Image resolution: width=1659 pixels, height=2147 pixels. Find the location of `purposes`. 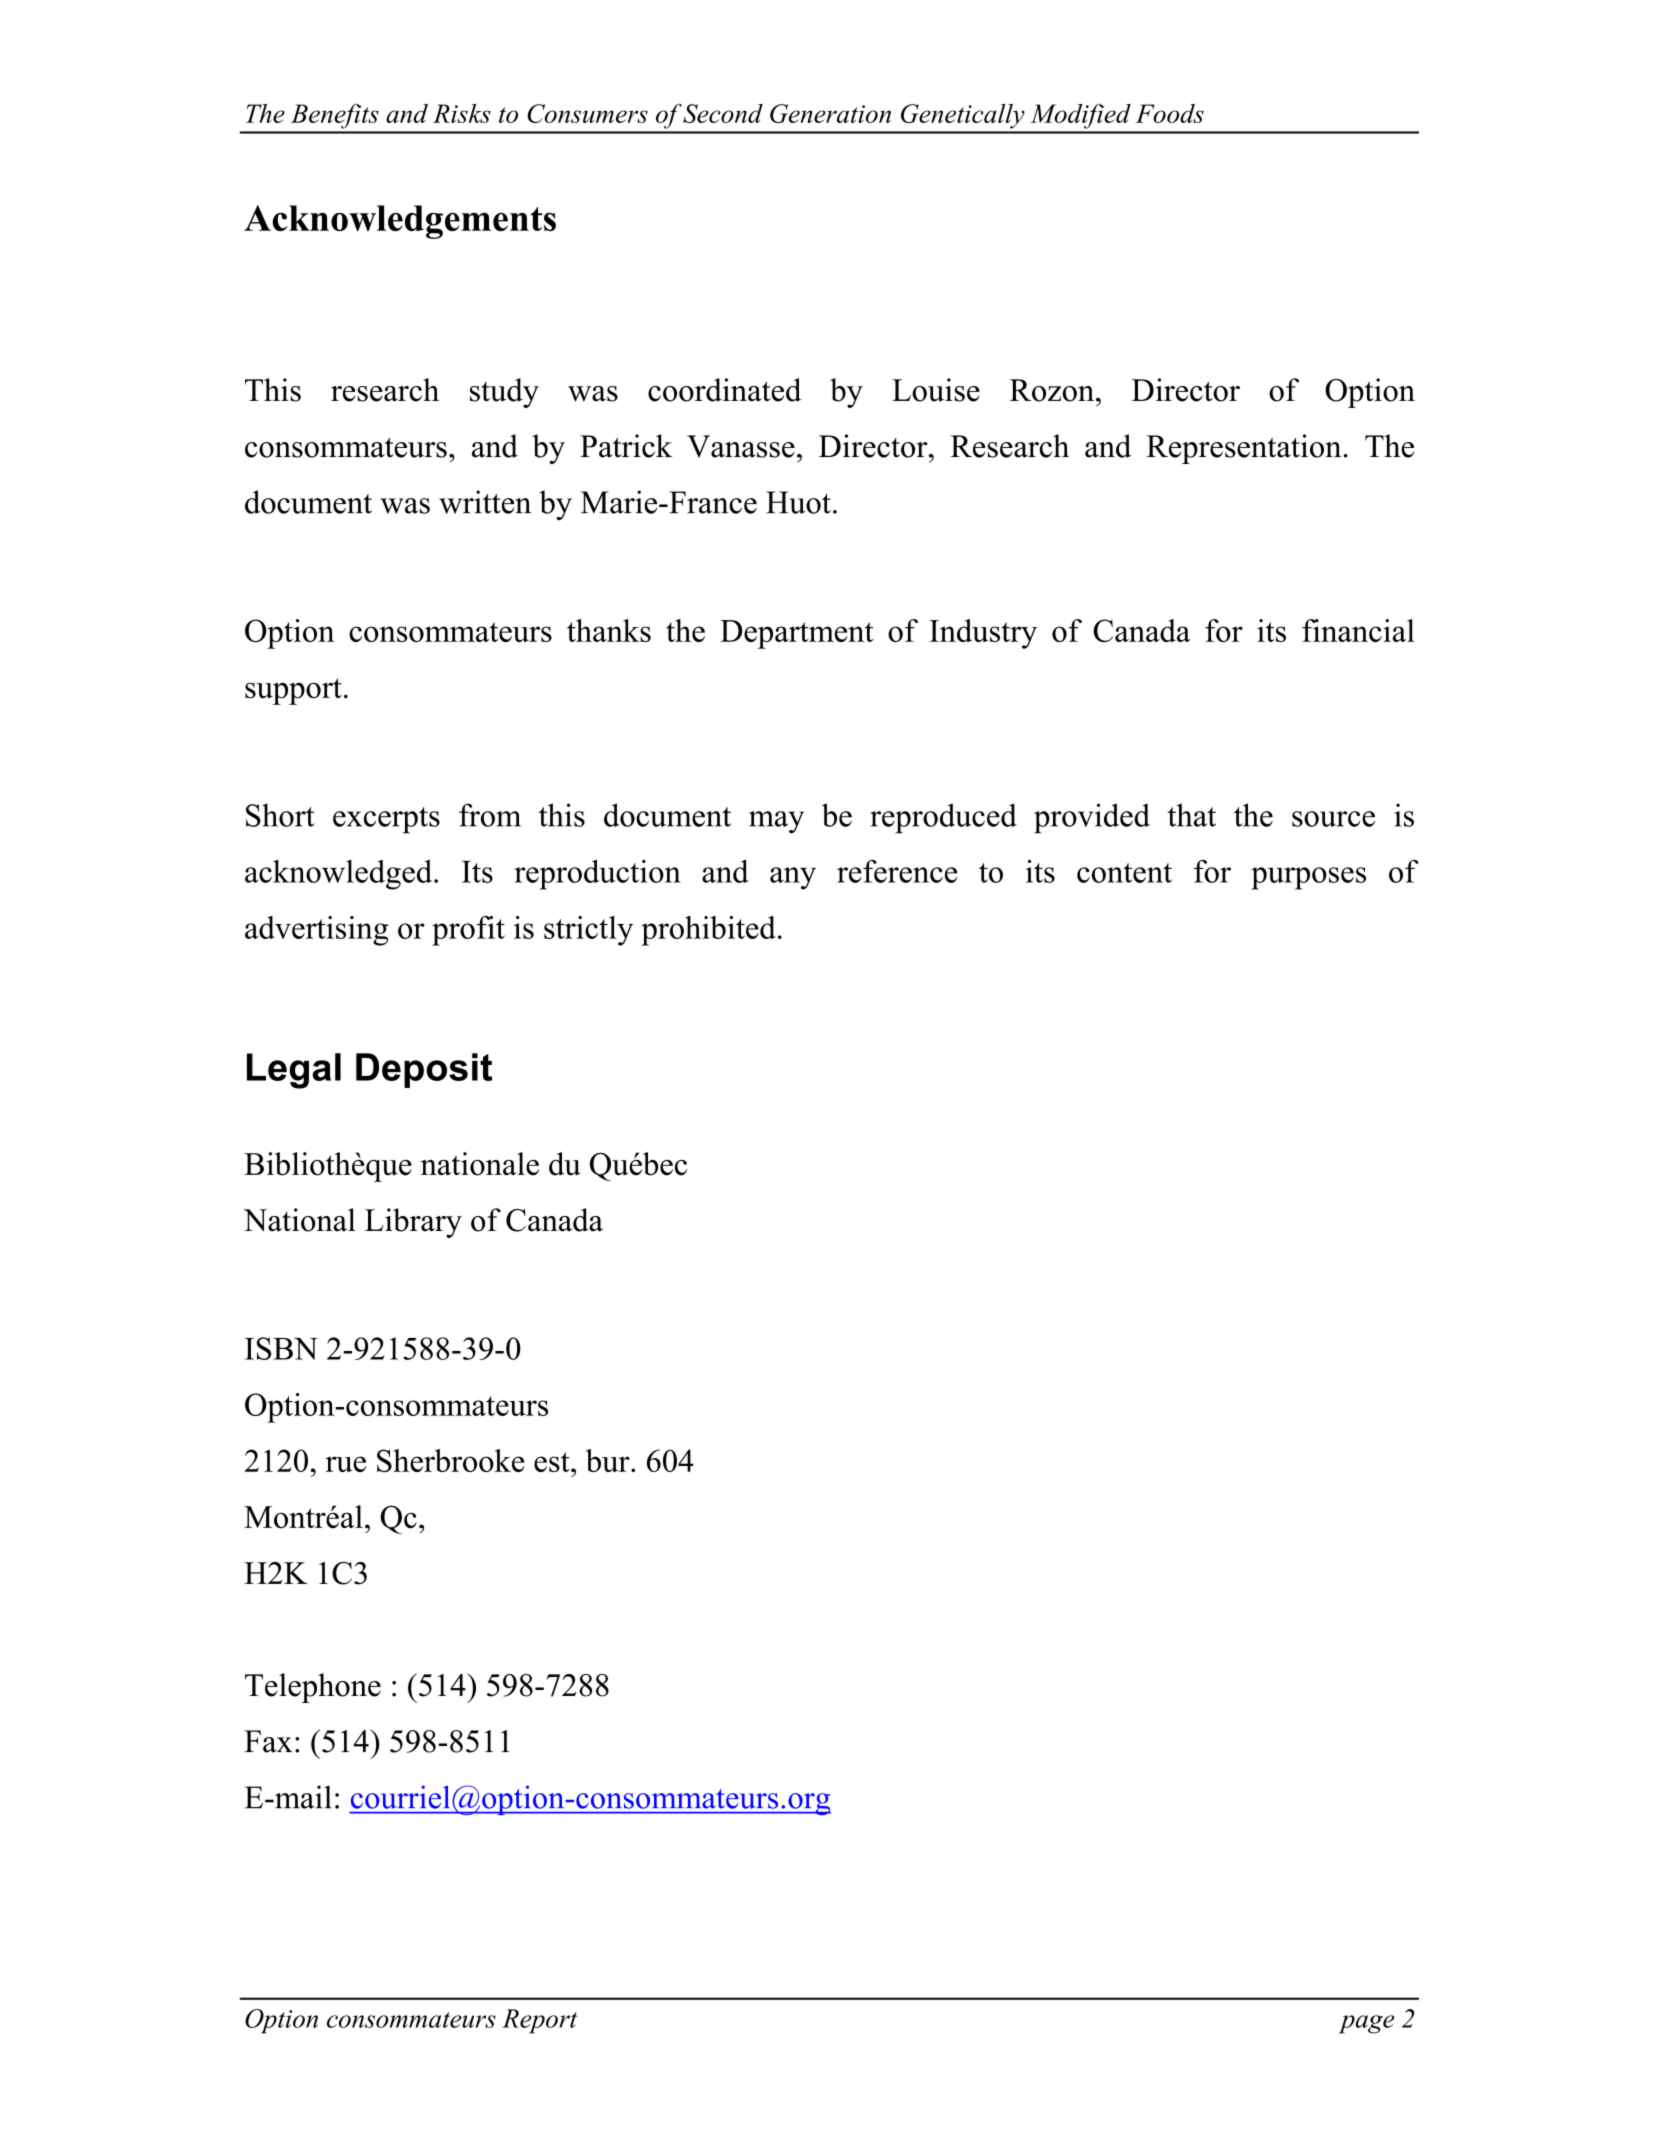

purposes is located at coordinates (1308, 878).
